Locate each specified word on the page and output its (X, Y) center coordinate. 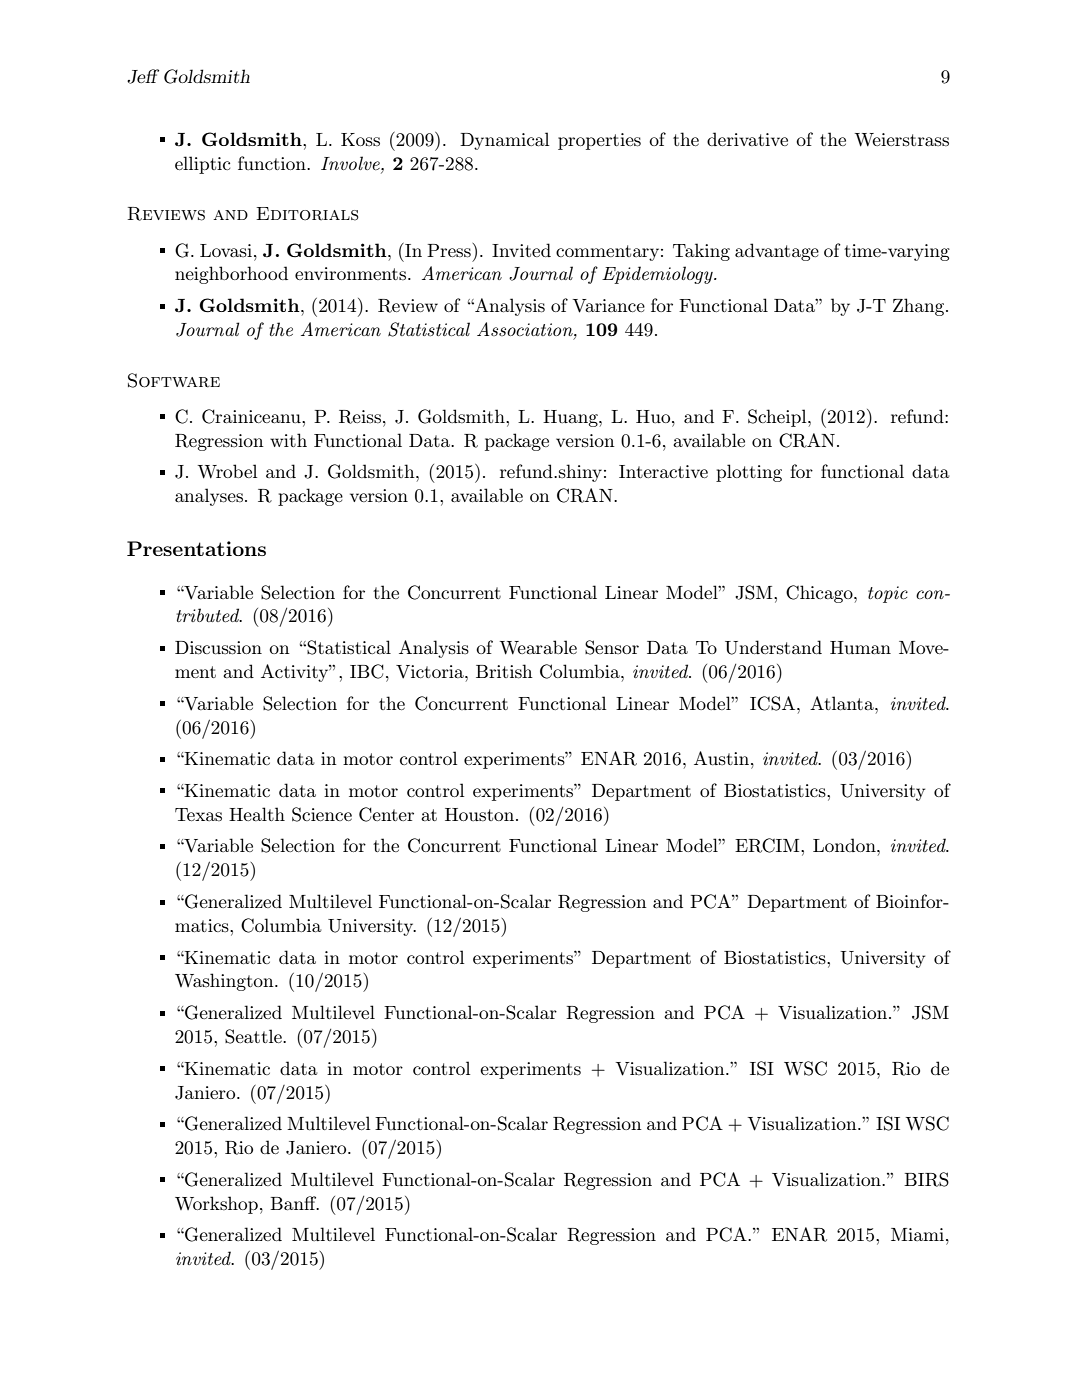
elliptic (202, 165)
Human (860, 647)
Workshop (216, 1205)
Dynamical (504, 141)
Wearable (538, 647)
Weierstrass (902, 140)
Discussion (218, 648)
